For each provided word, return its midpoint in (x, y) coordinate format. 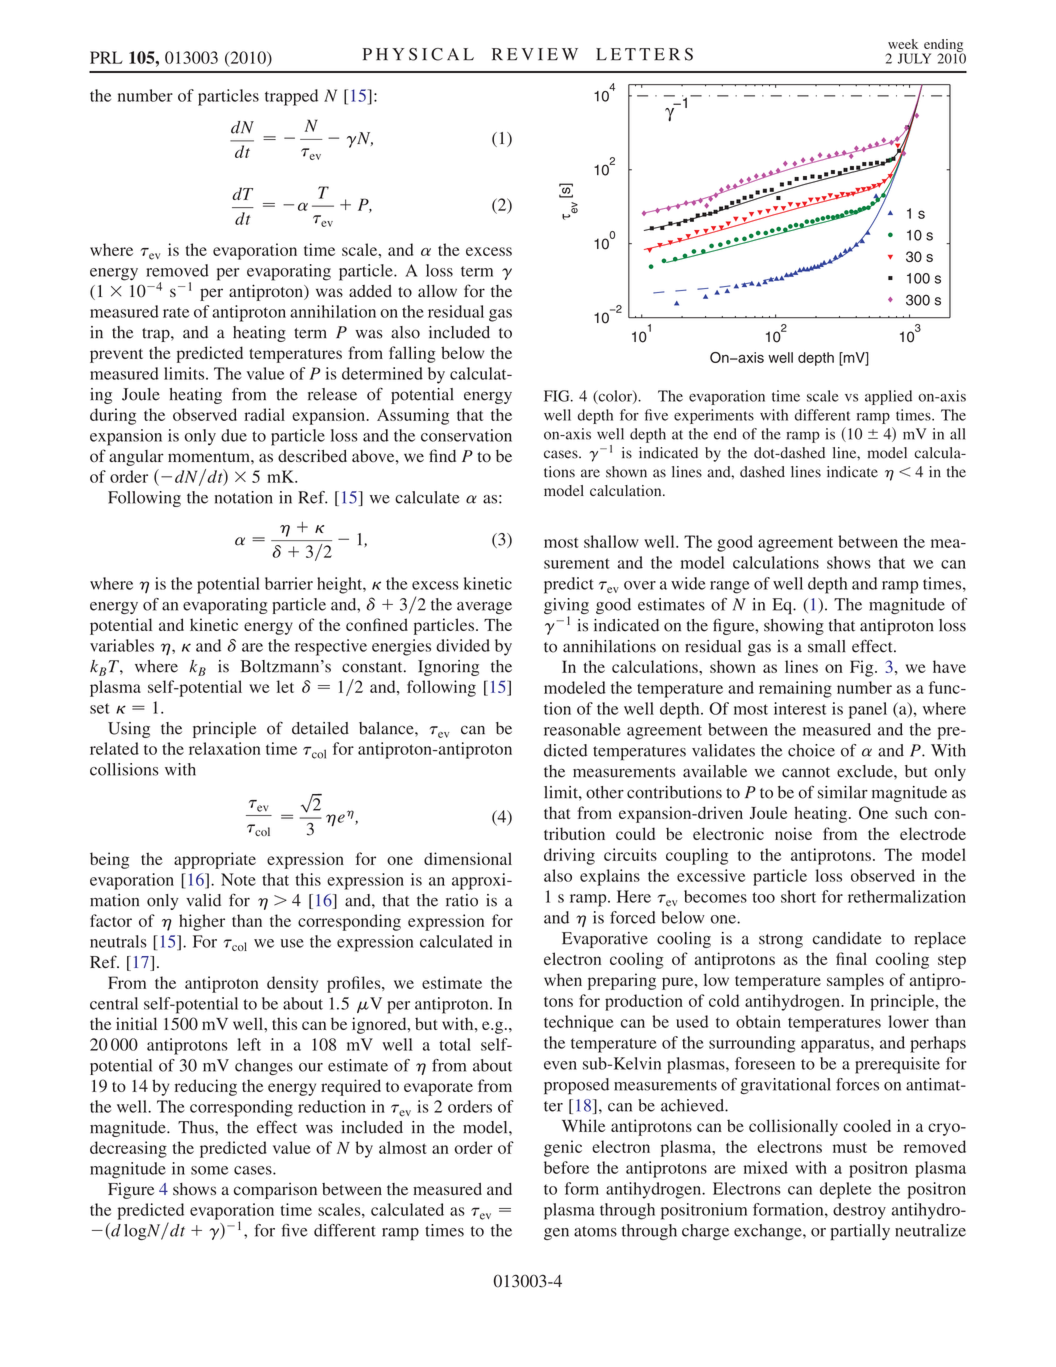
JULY (914, 58)
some (209, 1170)
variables (122, 645)
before (566, 1167)
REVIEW (535, 54)
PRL (106, 57)
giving (566, 607)
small (827, 646)
